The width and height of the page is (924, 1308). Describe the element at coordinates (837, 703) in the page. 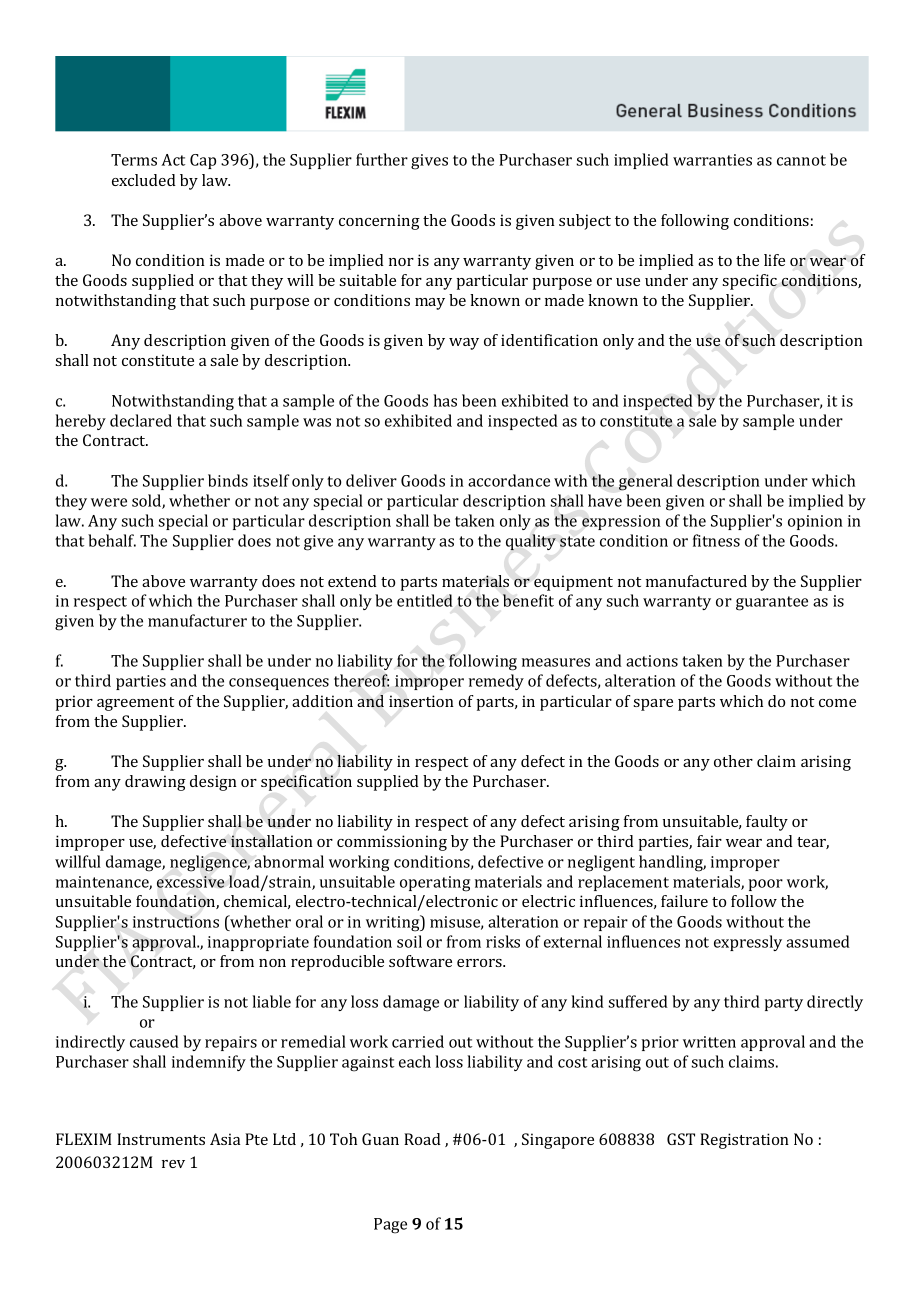

I see `come` at that location.
